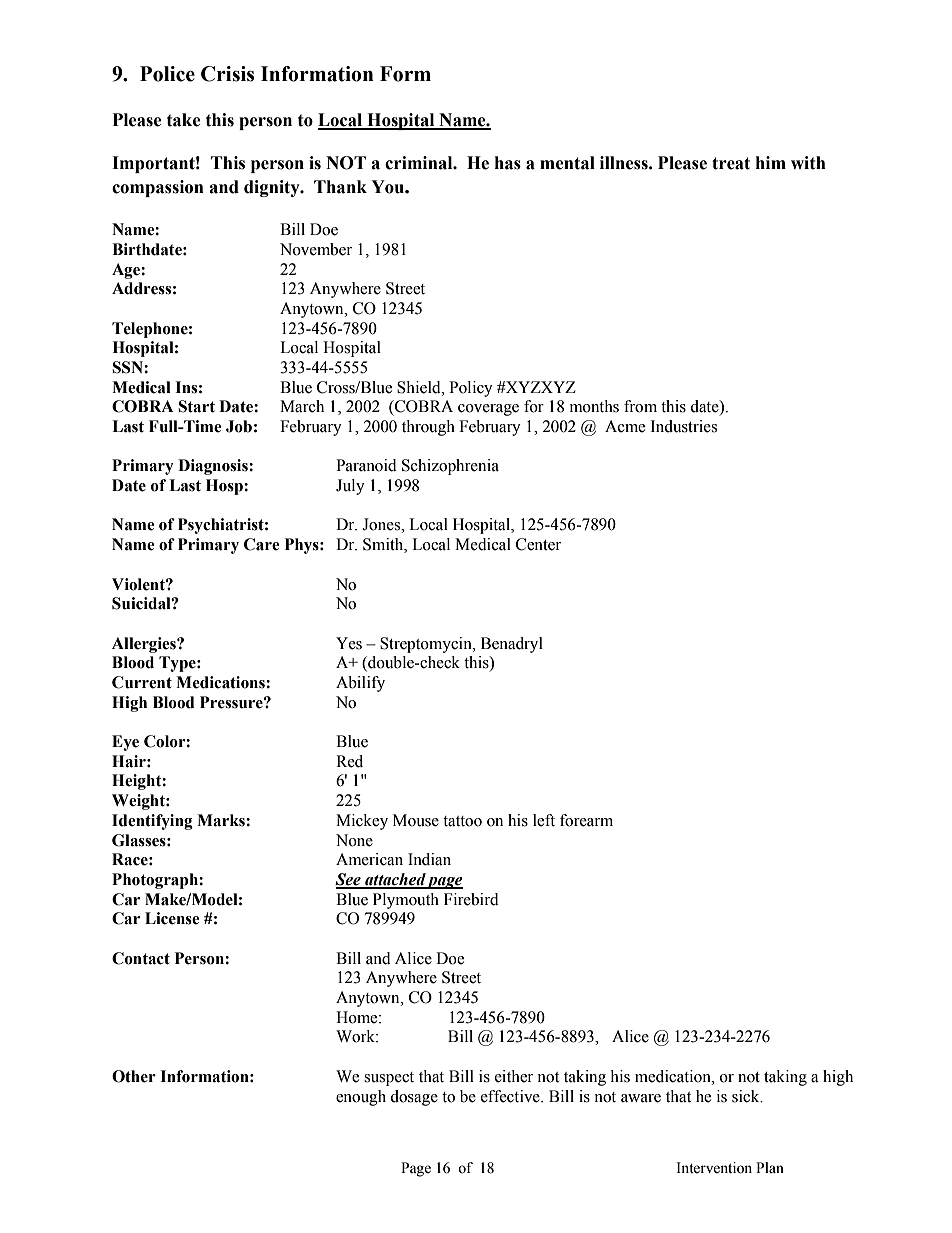 The height and width of the image is (1233, 952). Describe the element at coordinates (508, 163) in the image. I see `has` at that location.
